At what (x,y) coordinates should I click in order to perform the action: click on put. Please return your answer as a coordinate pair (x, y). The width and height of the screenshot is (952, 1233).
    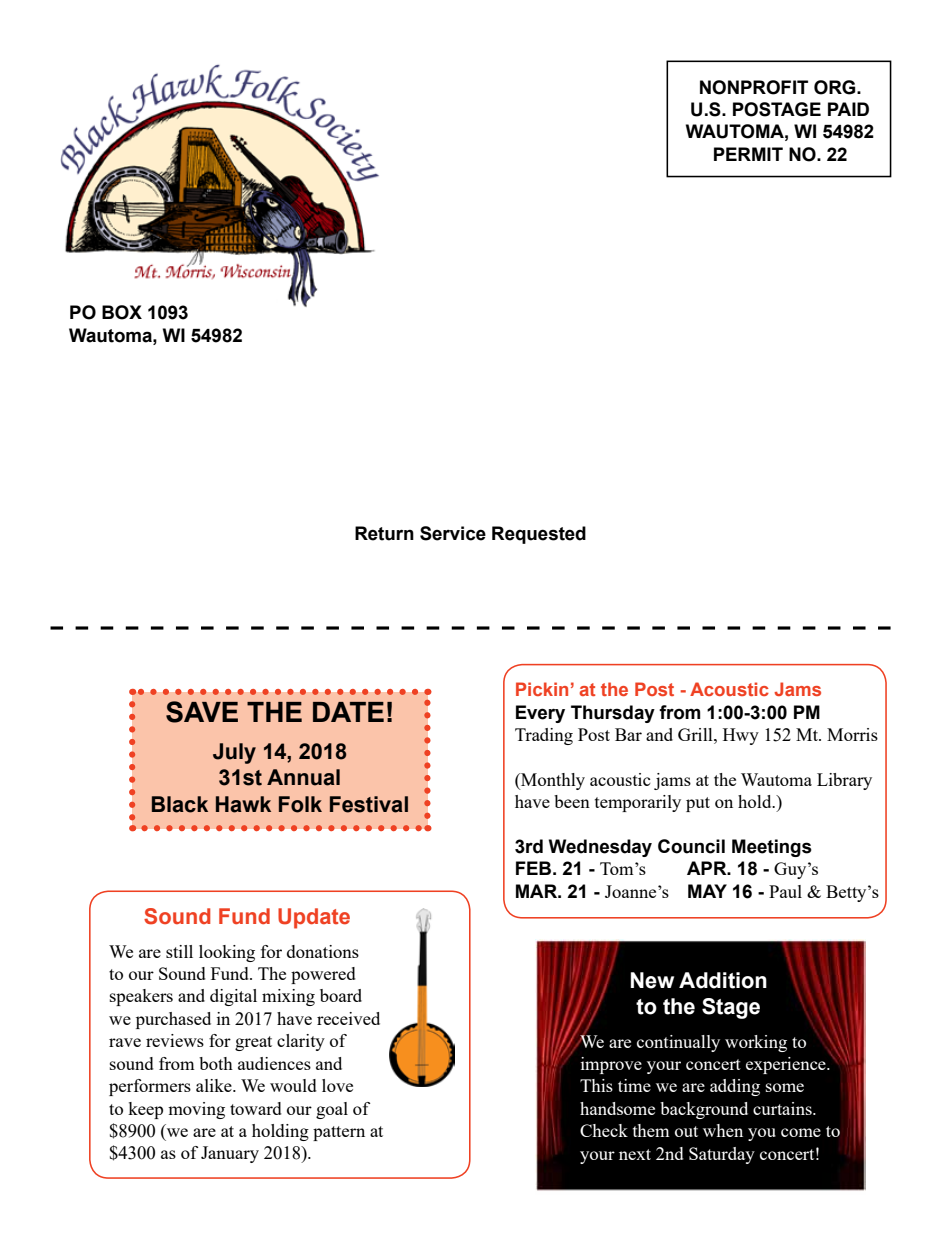
    Looking at the image, I should click on (698, 804).
